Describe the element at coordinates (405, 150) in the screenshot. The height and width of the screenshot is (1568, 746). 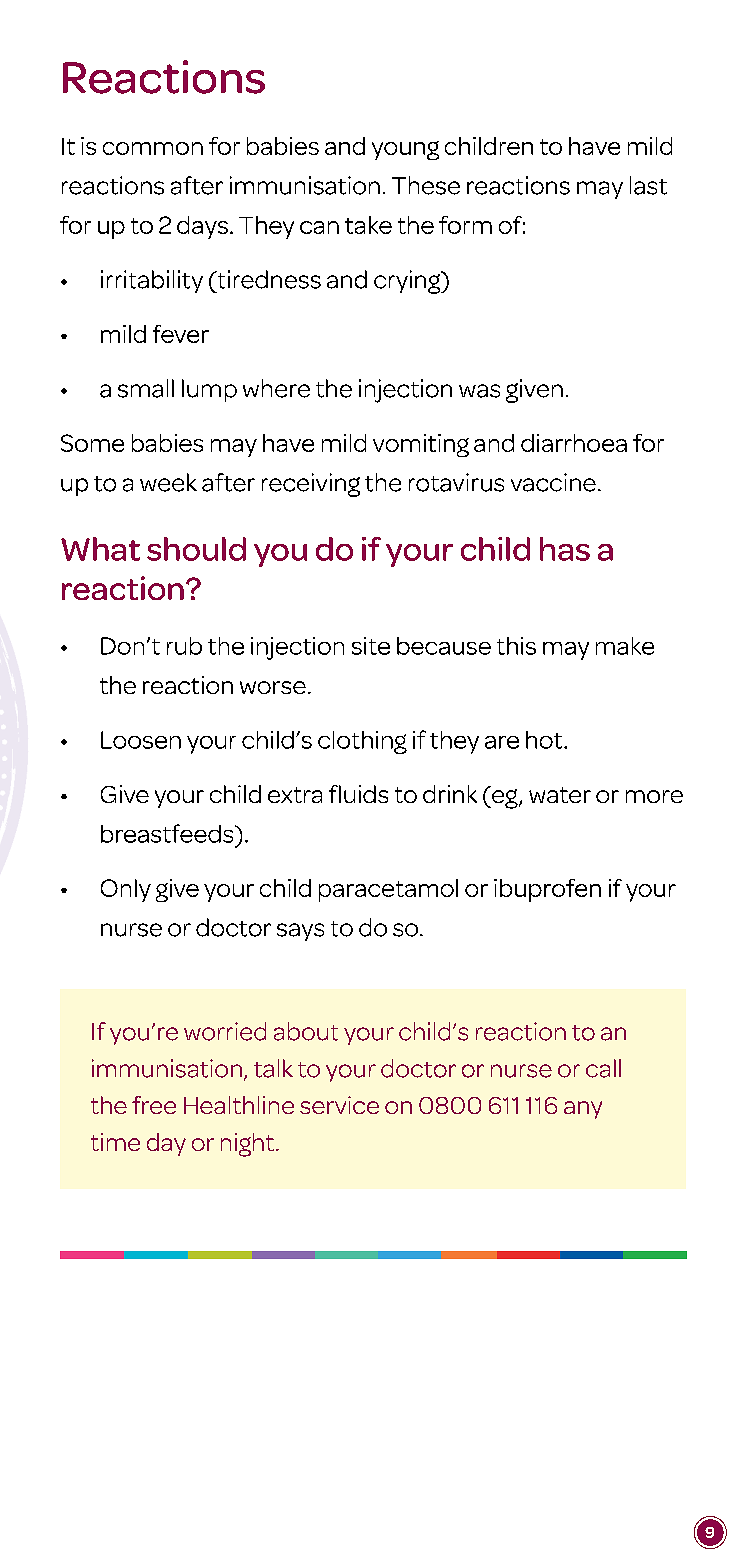
I see `young` at that location.
